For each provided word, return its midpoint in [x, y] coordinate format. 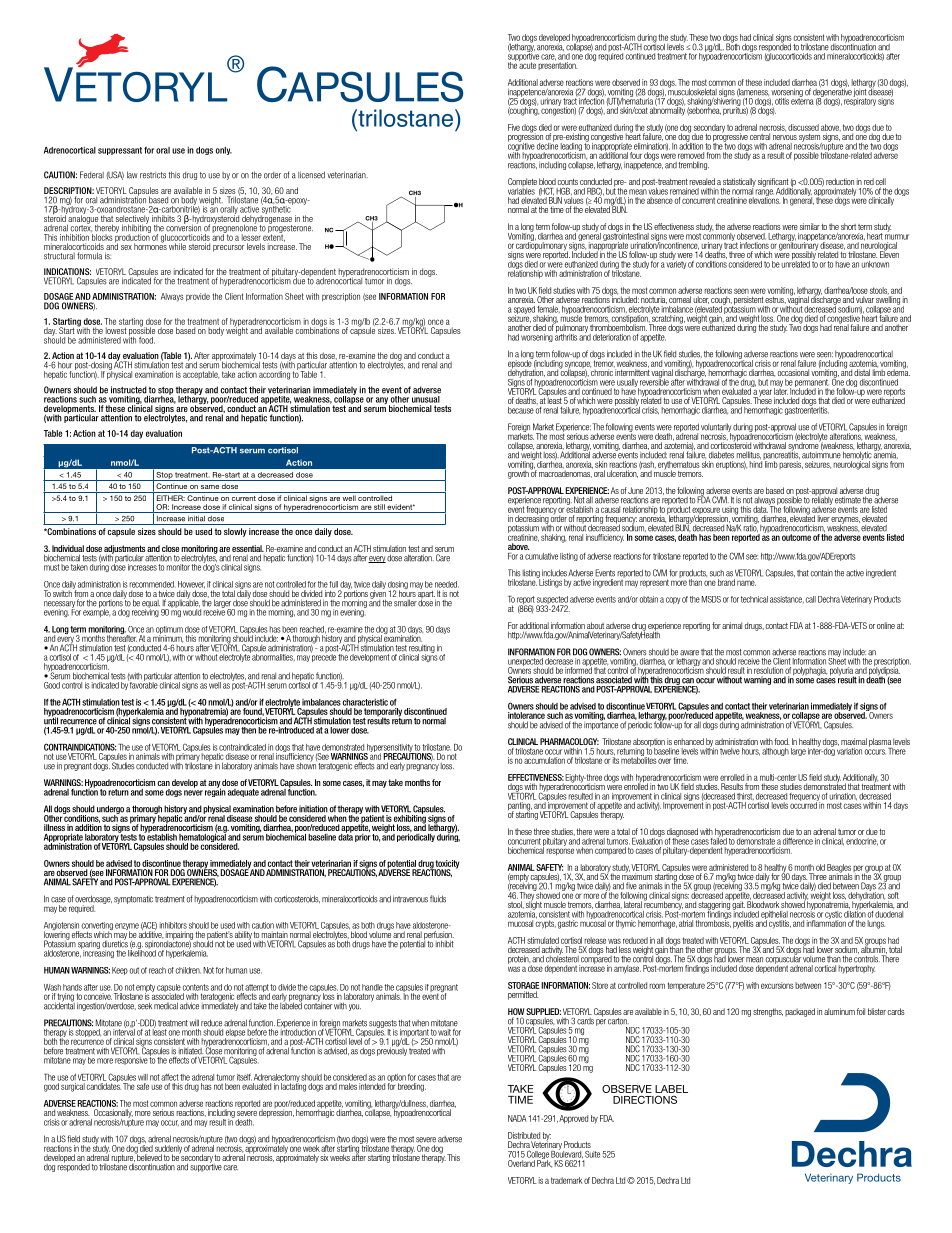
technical [754, 599]
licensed [311, 175]
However [191, 585]
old [820, 867]
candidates [104, 1085]
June [635, 490]
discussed [803, 127]
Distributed [524, 1135]
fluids [438, 899]
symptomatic [133, 900]
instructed [129, 390]
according [274, 374]
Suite [592, 1154]
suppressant [120, 151]
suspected [552, 601]
